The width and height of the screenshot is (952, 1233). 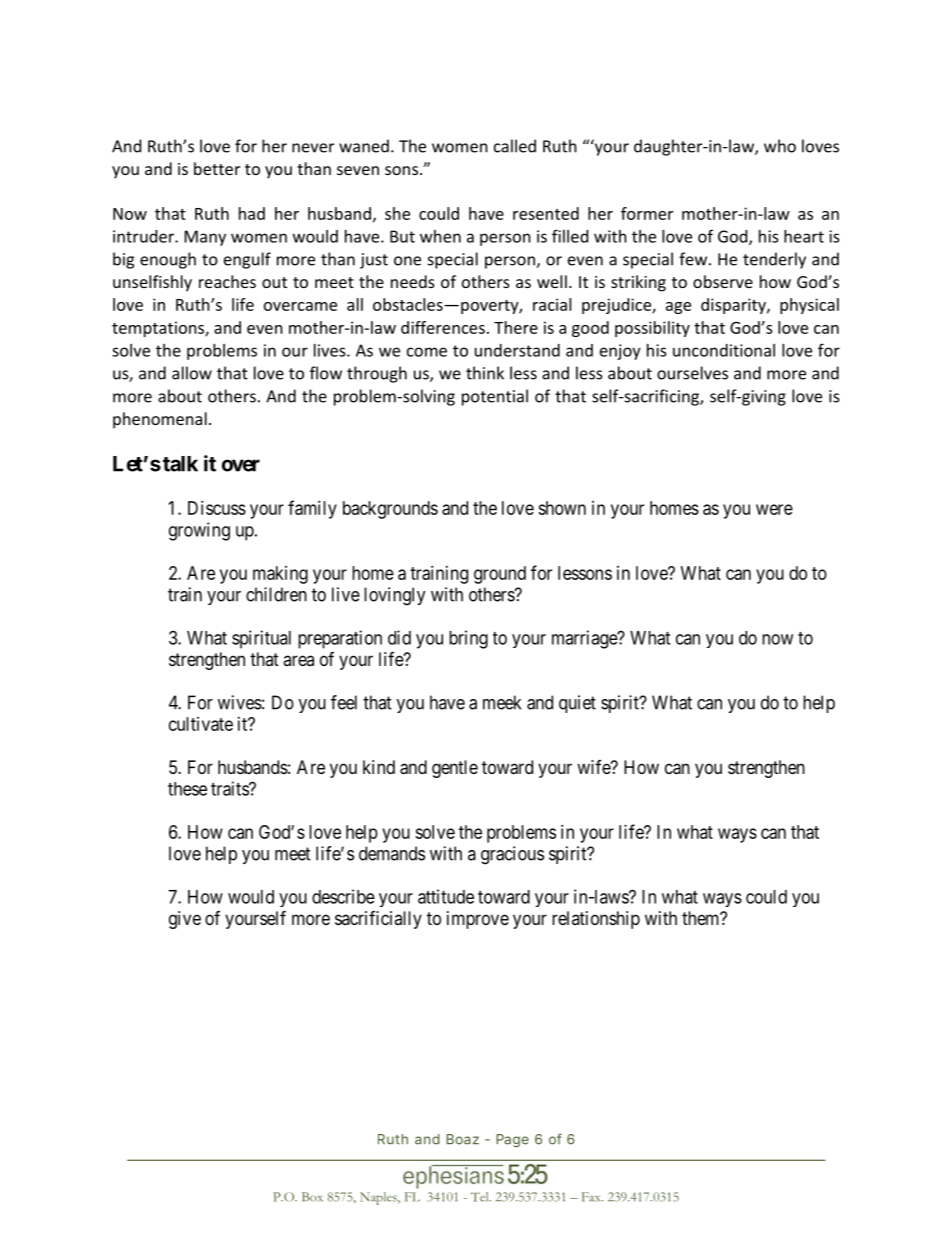 What do you see at coordinates (217, 168) in the screenshot?
I see `better` at bounding box center [217, 168].
